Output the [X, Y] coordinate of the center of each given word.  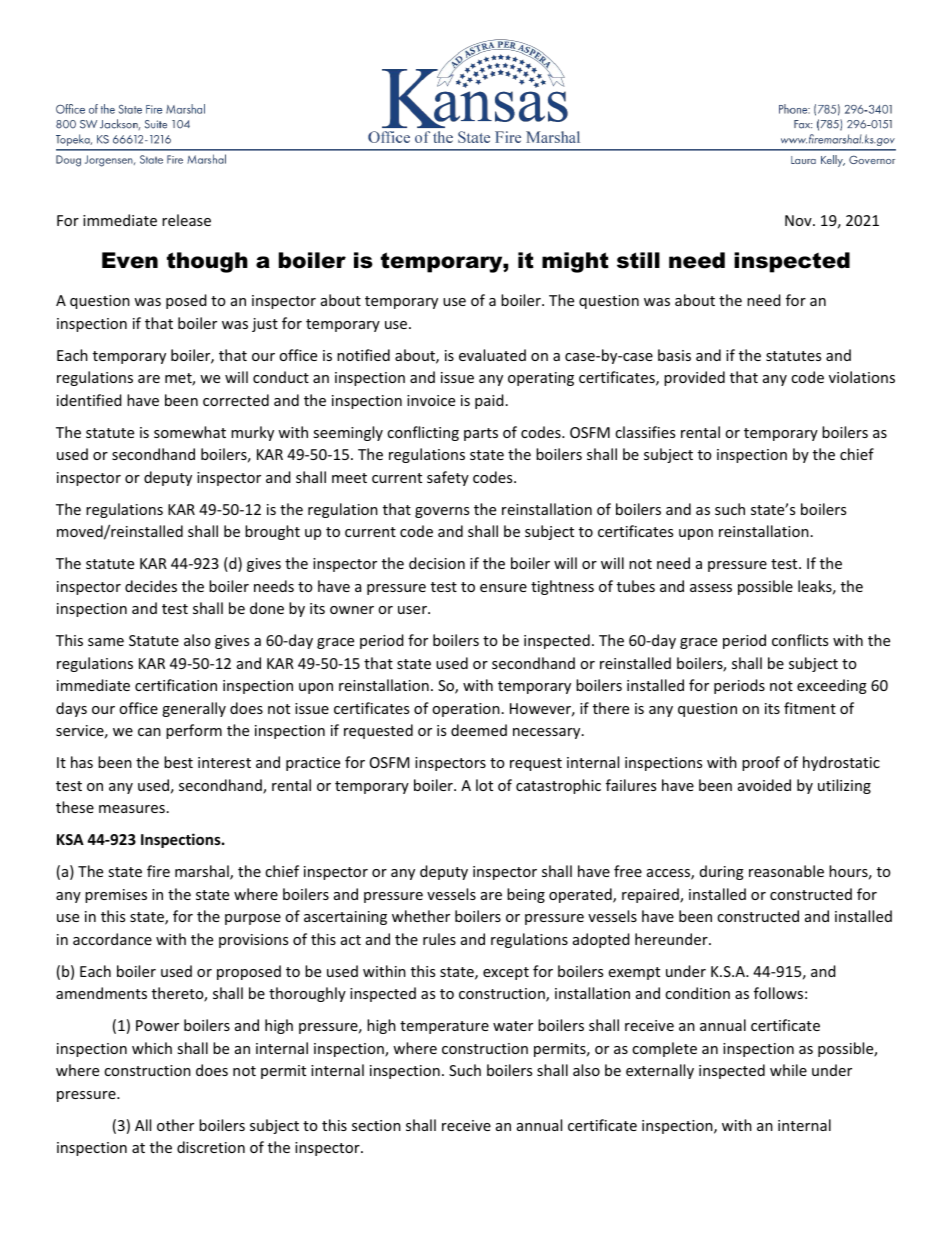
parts [481, 434]
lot [484, 785]
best [178, 762]
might [575, 262]
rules [439, 939]
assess [711, 588]
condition [697, 993]
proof [761, 763]
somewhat [190, 432]
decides [151, 586]
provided [694, 378]
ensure [503, 588]
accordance [112, 939]
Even [130, 260]
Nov [799, 220]
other [175, 1125]
